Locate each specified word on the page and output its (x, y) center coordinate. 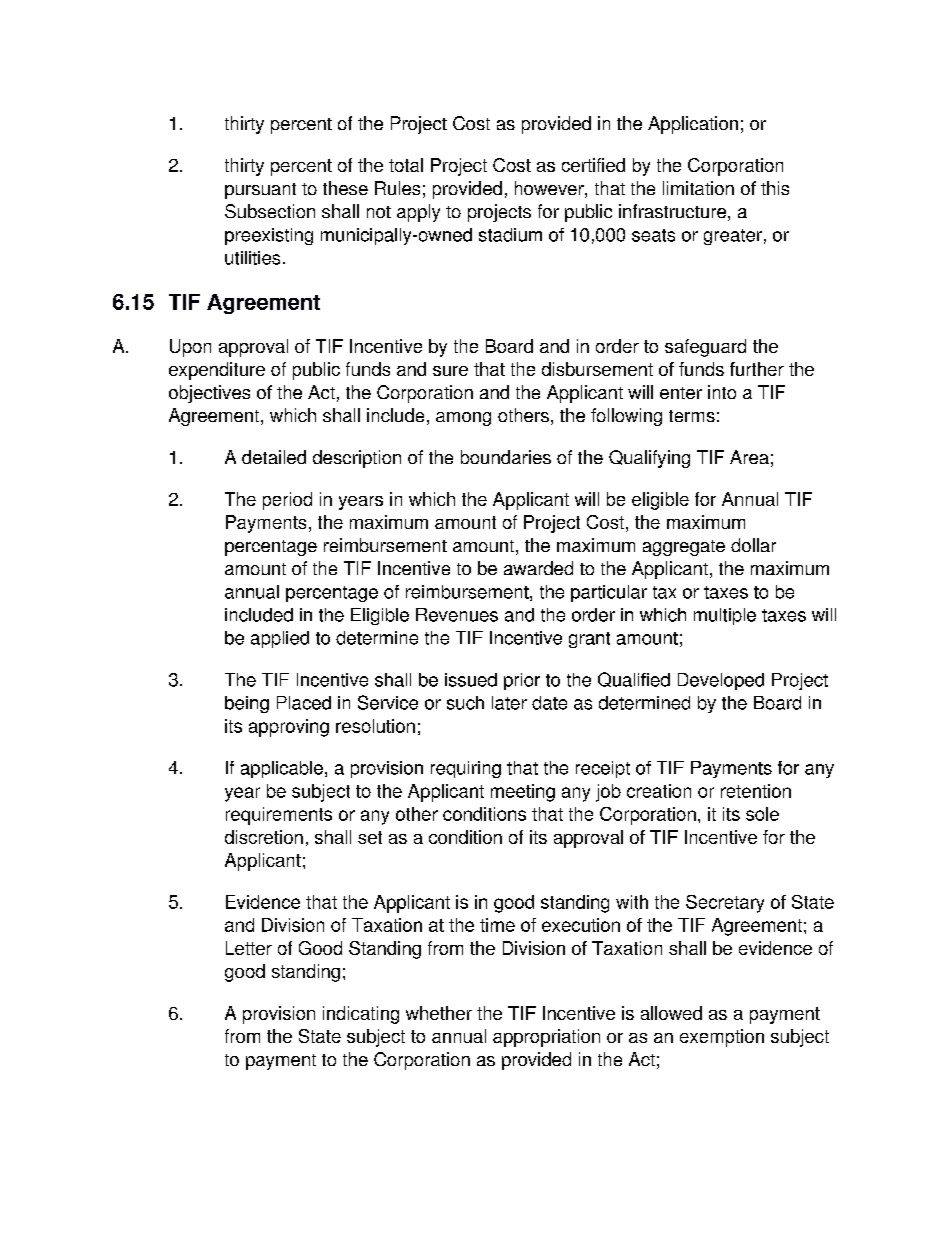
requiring (466, 769)
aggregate (684, 548)
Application (693, 125)
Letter (249, 948)
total (406, 165)
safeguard (705, 348)
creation (659, 791)
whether (439, 1013)
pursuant (260, 191)
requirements (279, 816)
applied (280, 639)
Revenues (457, 615)
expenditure (217, 371)
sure (450, 371)
